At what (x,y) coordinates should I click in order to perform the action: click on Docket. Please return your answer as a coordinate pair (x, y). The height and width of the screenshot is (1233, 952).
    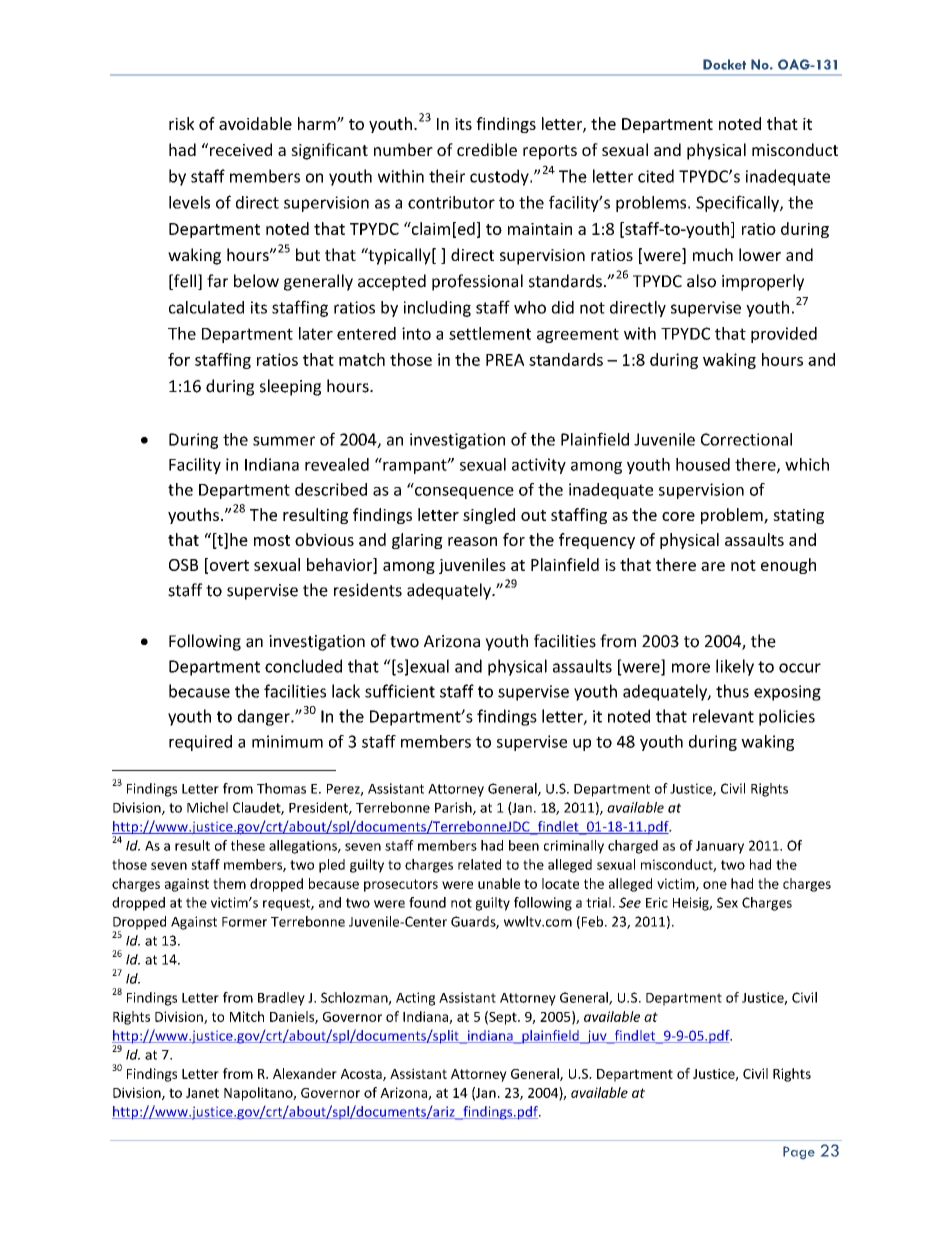
    Looking at the image, I should click on (724, 64).
